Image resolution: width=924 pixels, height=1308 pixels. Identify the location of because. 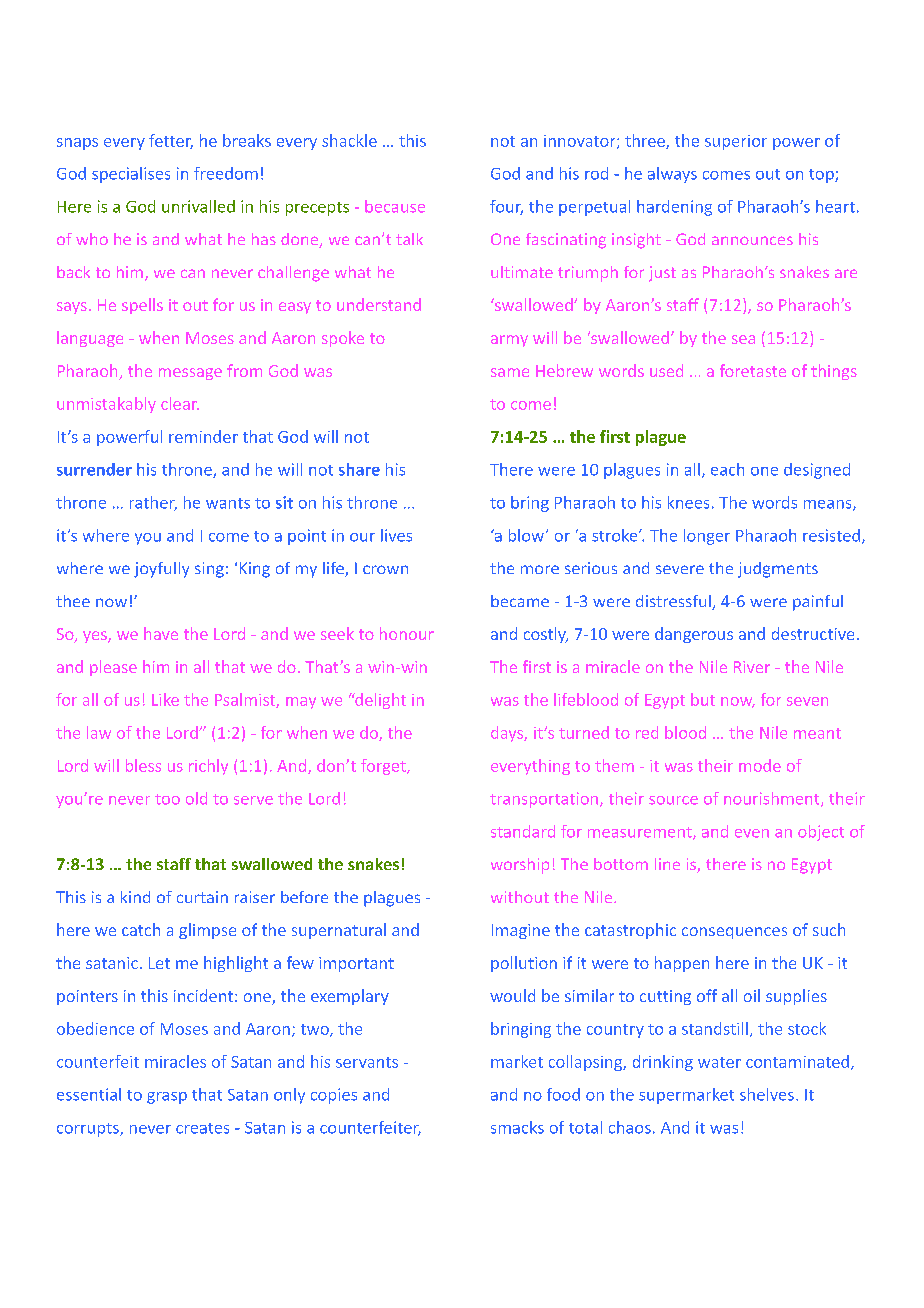
(395, 206).
